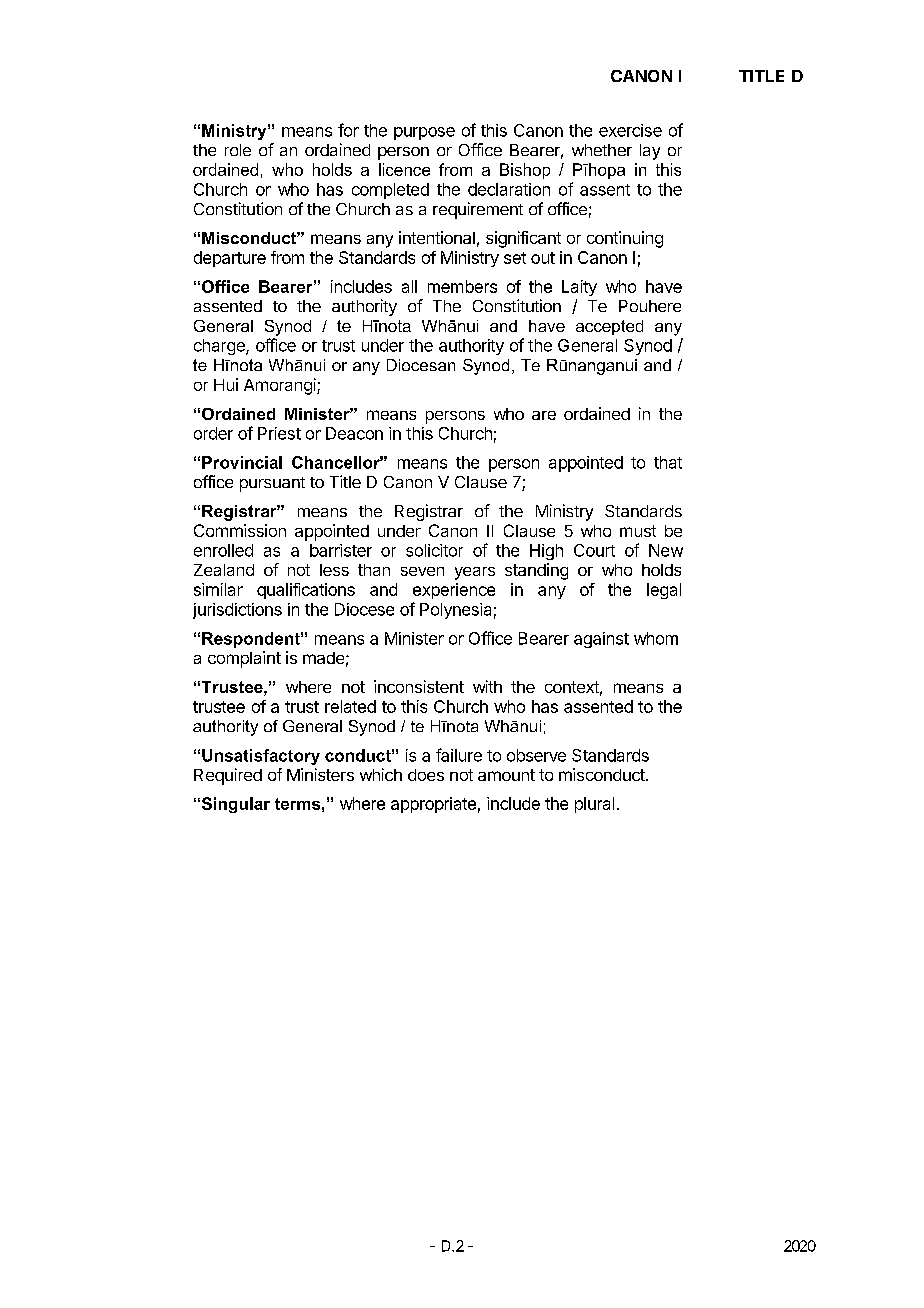 The height and width of the page is (1308, 924). Describe the element at coordinates (354, 433) in the page. I see `Deacon` at that location.
